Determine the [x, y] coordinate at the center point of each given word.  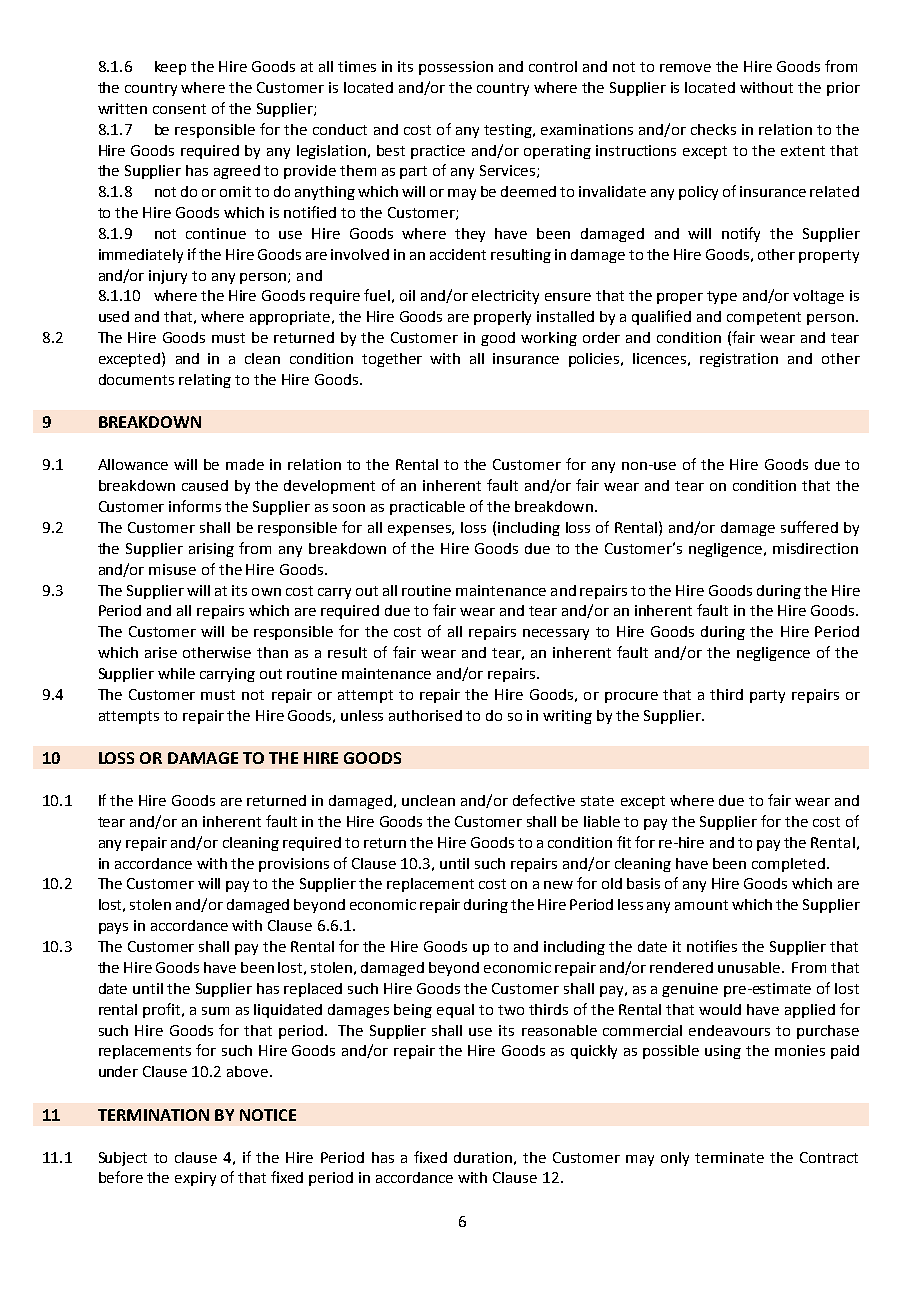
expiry [195, 1179]
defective [544, 800]
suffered [809, 527]
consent [179, 109]
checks [713, 129]
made [245, 464]
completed [790, 865]
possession [456, 68]
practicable [427, 508]
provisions [294, 865]
